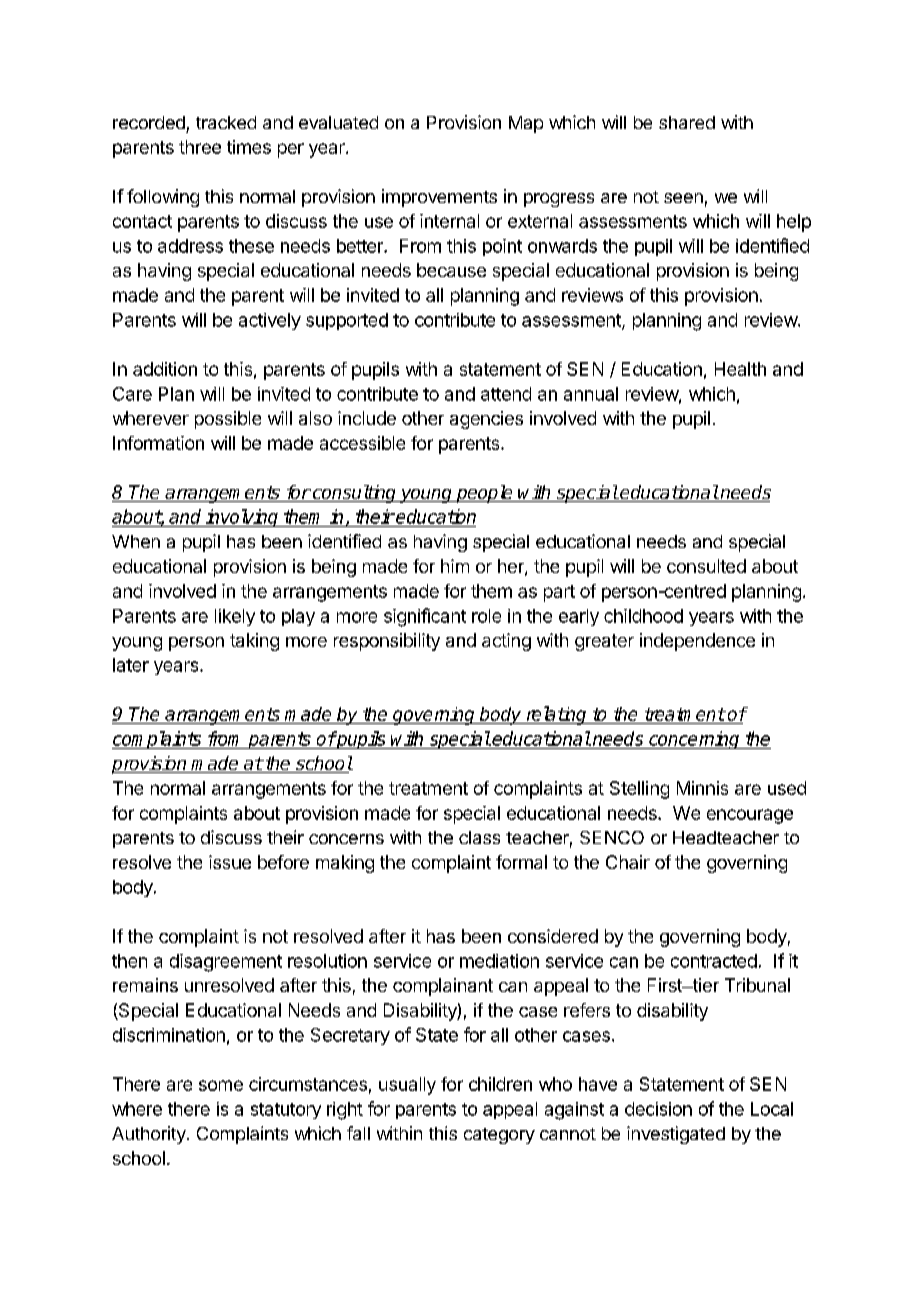 The image size is (924, 1308). Describe the element at coordinates (221, 1085) in the screenshot. I see `some` at that location.
